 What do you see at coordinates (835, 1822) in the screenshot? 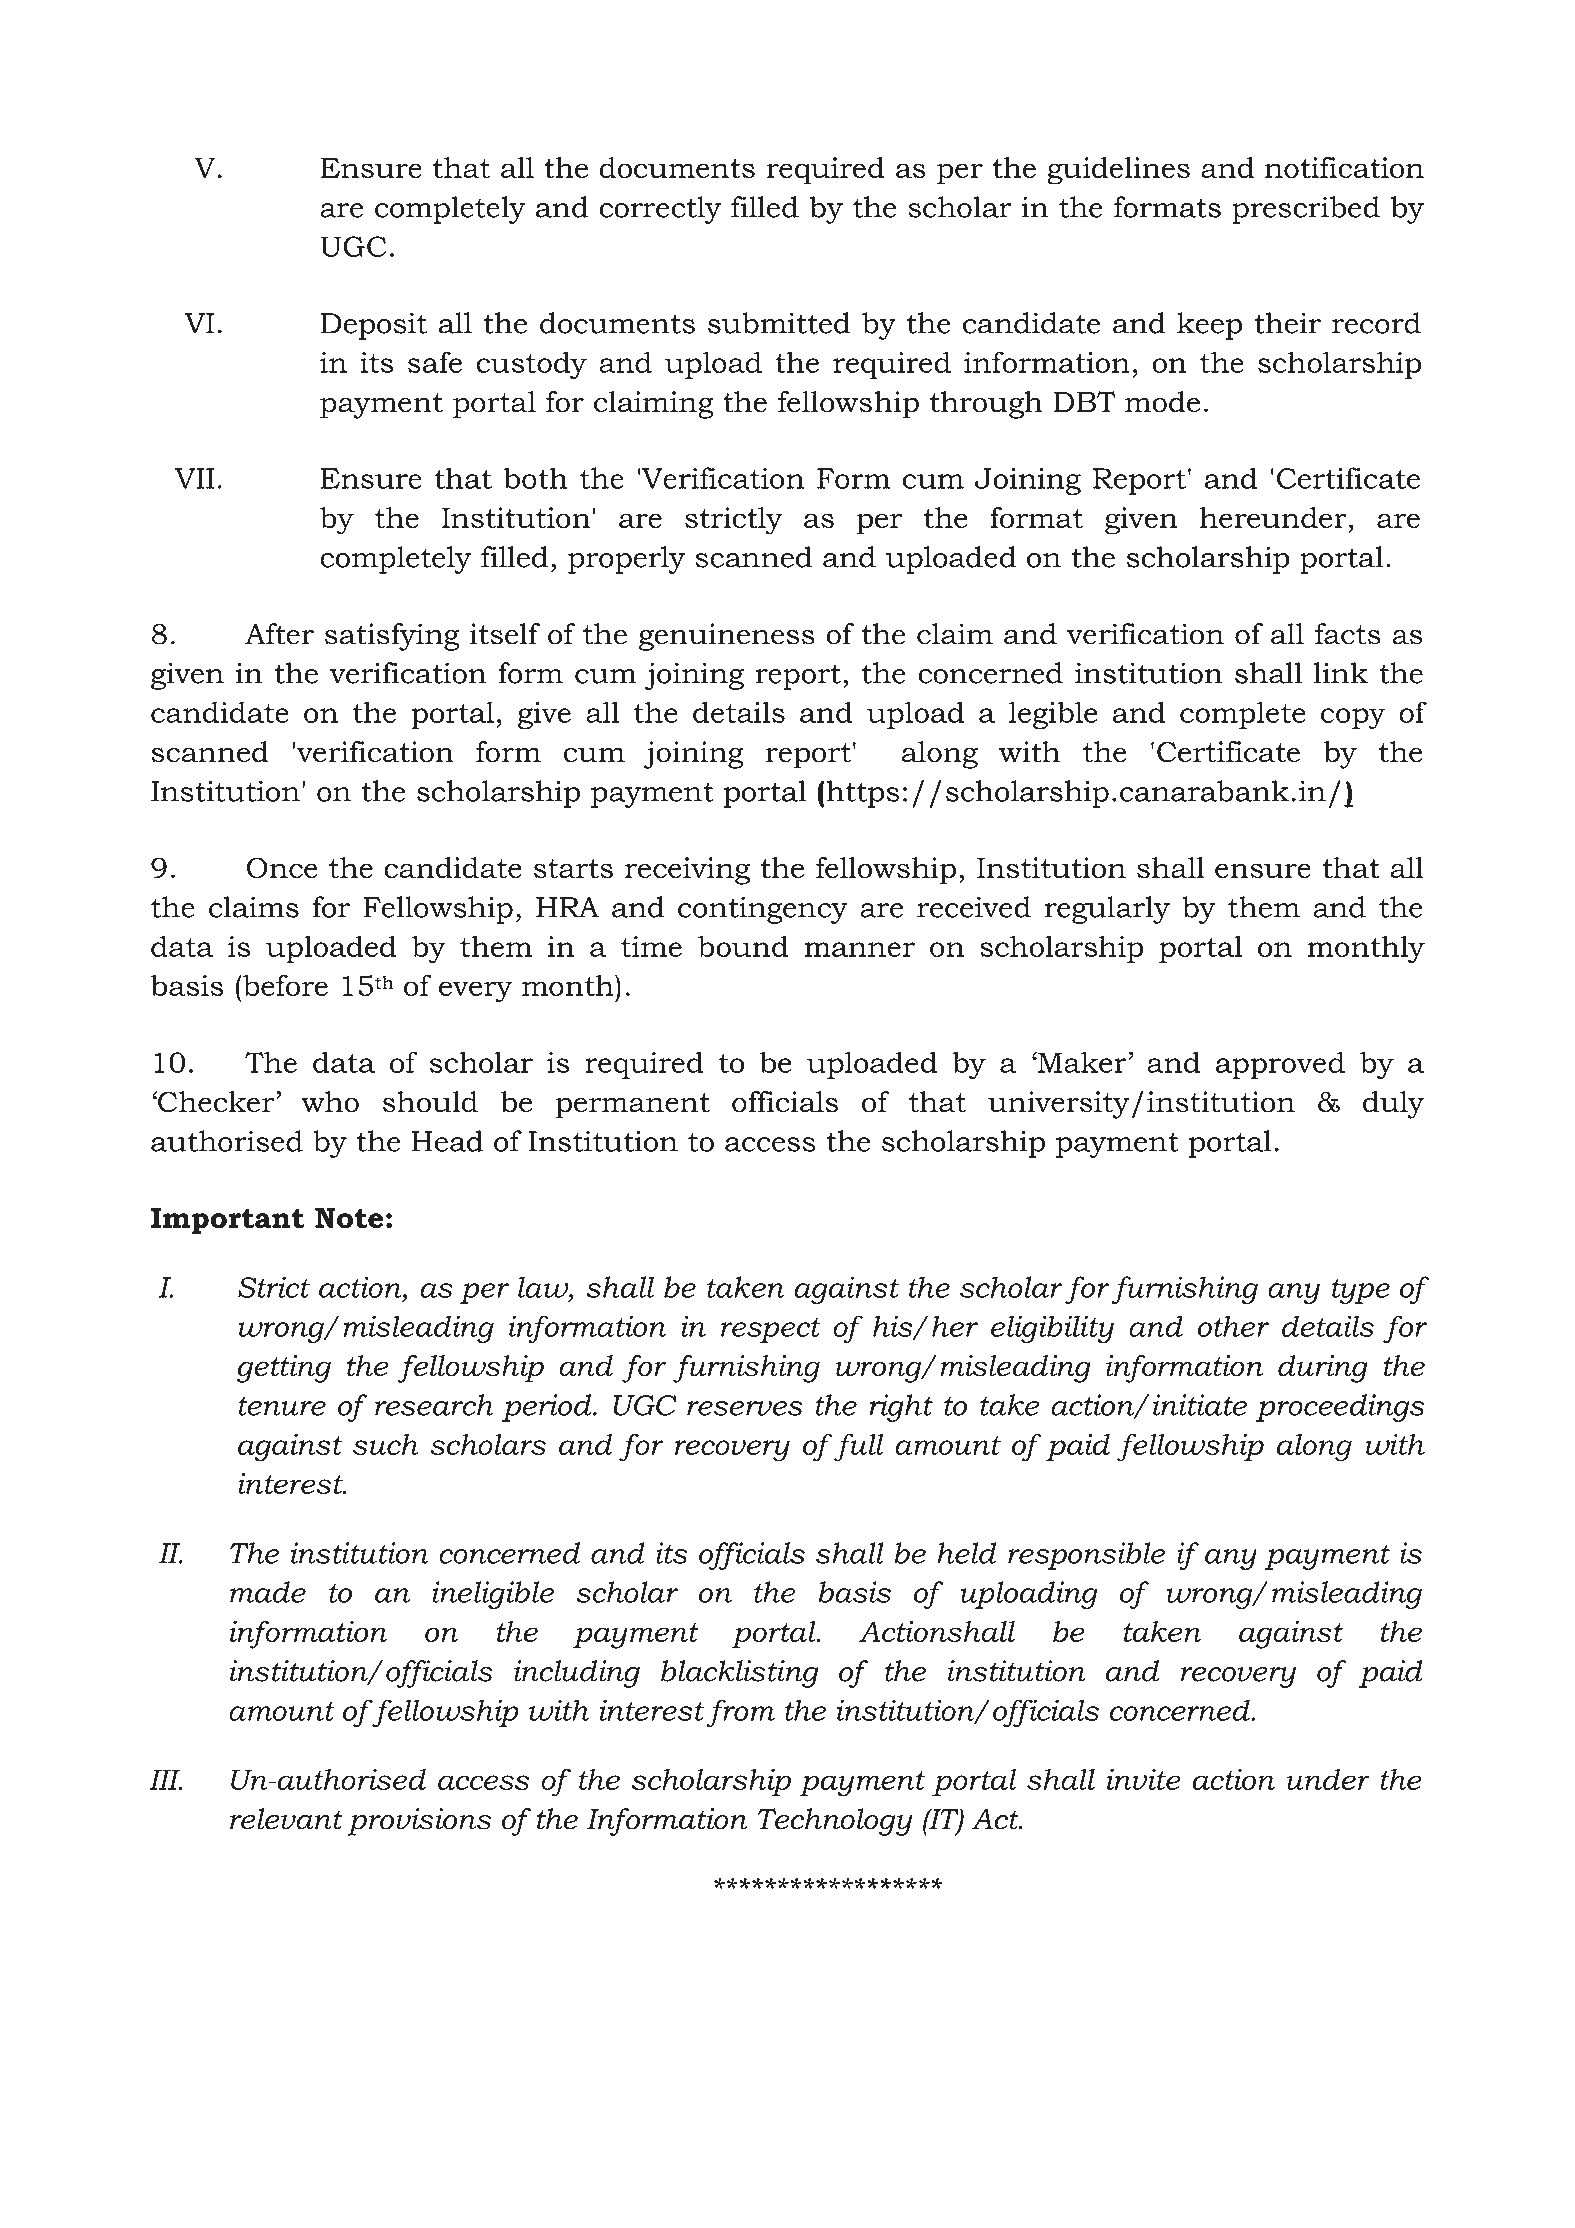
I see `Technology` at bounding box center [835, 1822].
